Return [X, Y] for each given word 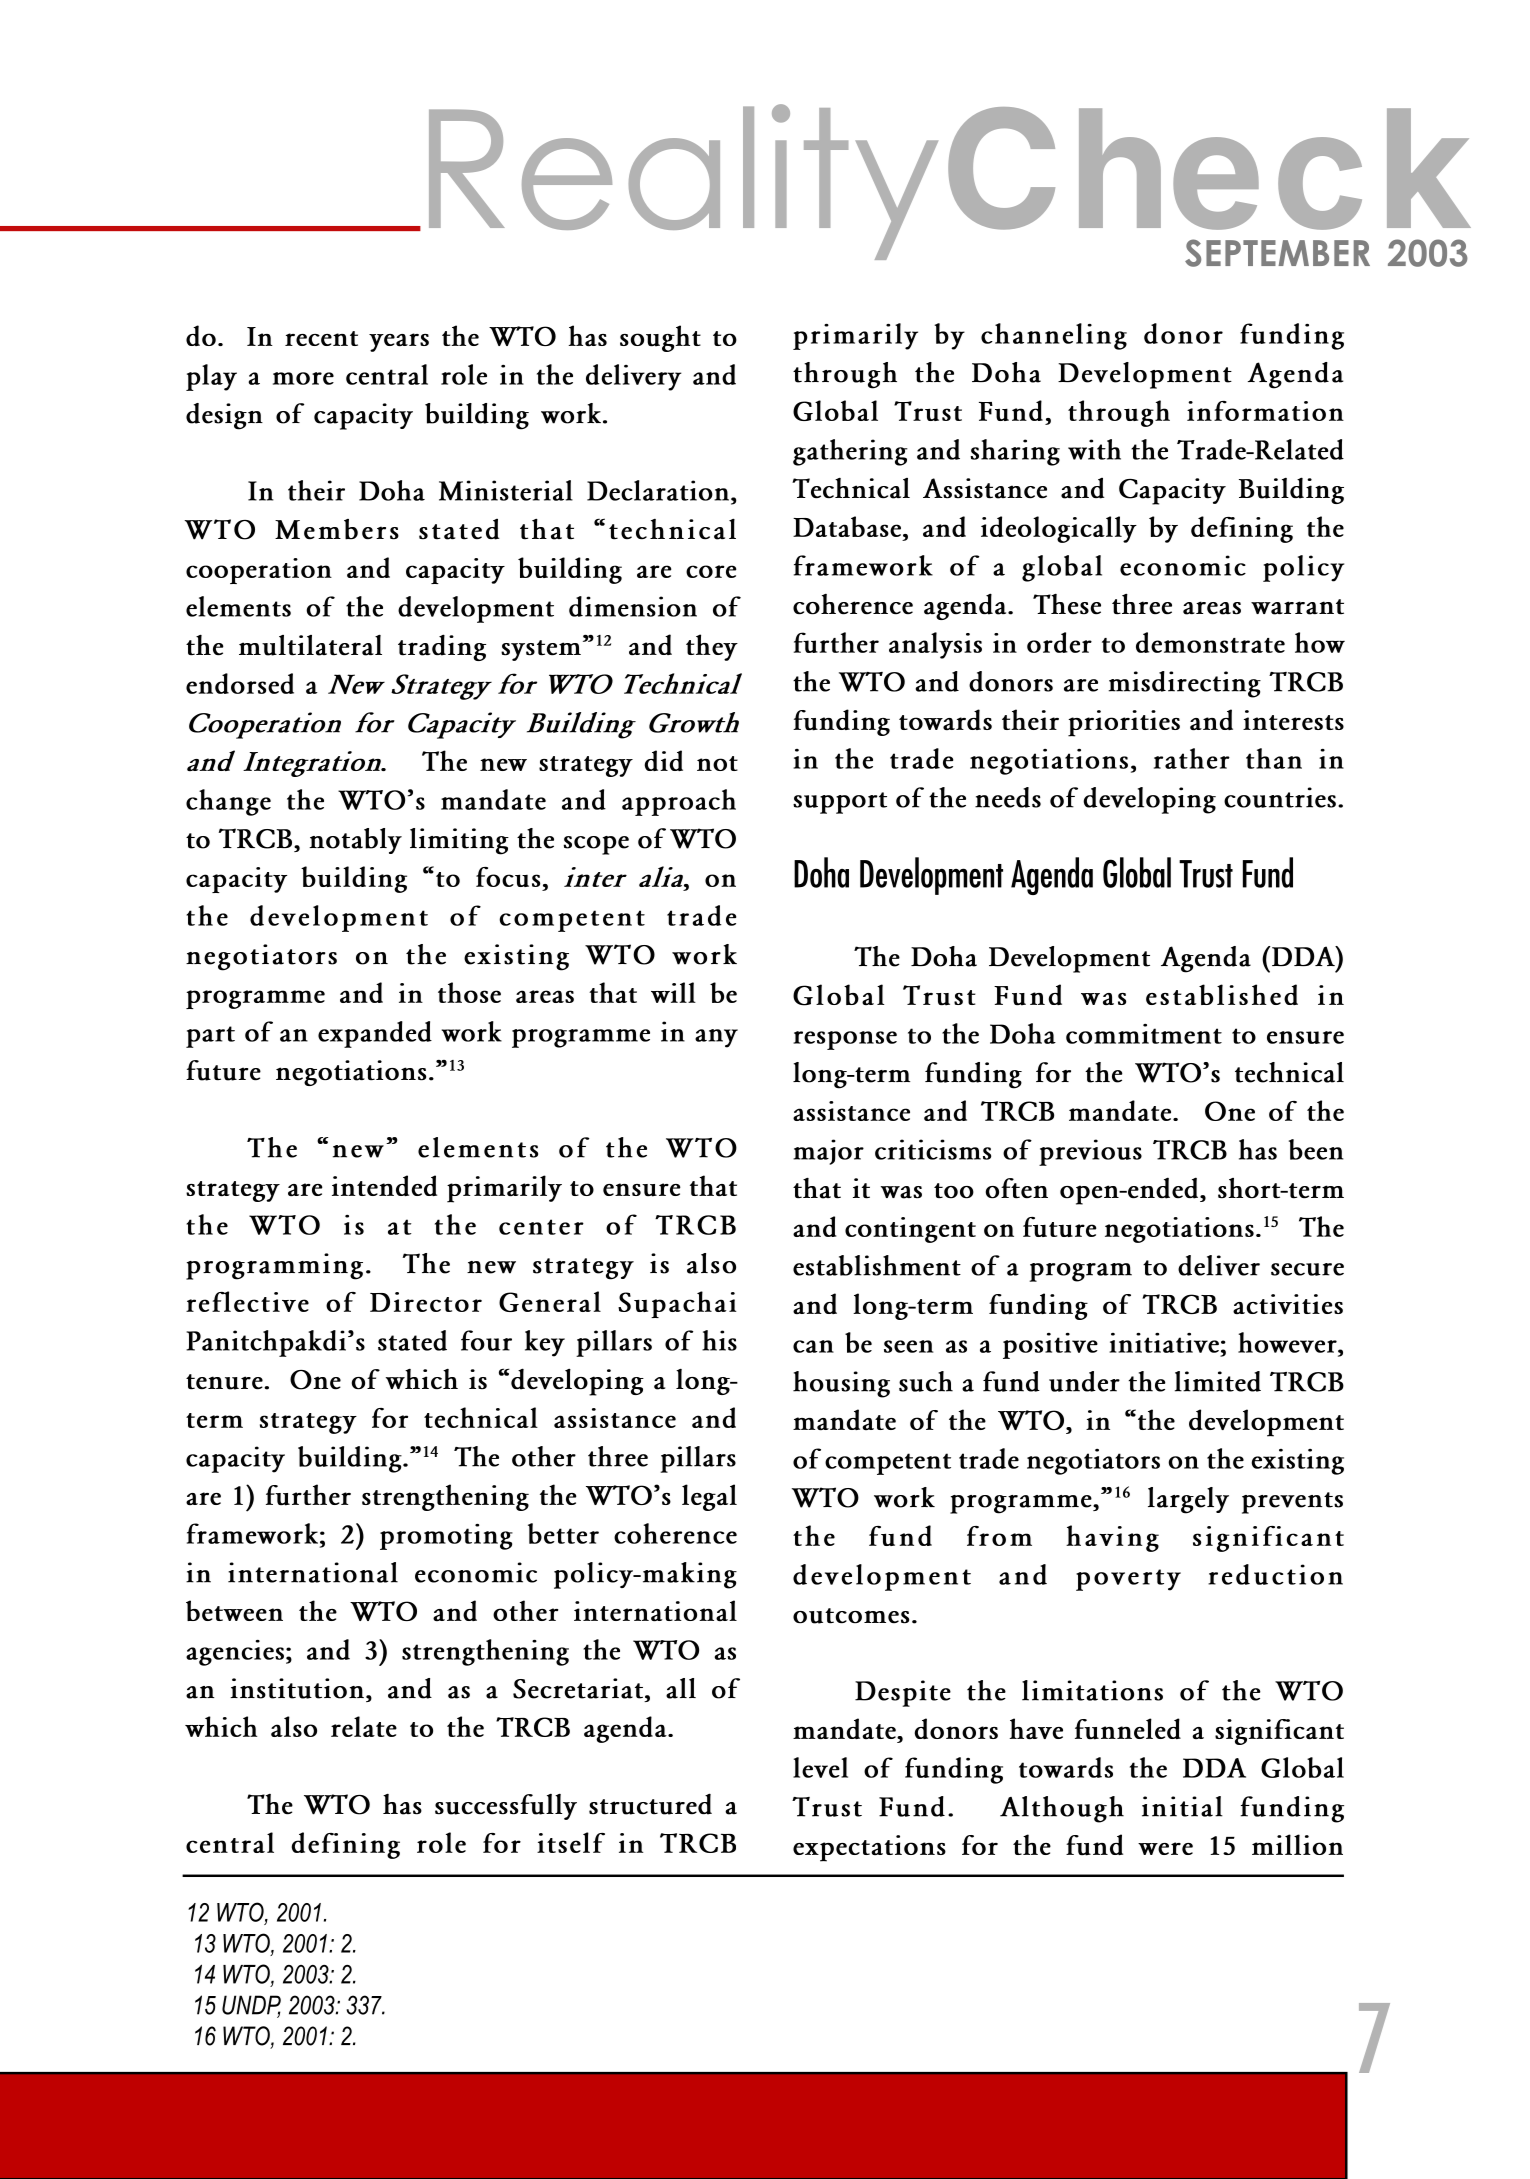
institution [297, 1688]
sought [660, 338]
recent [321, 338]
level [820, 1767]
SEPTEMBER [1277, 253]
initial [1182, 1806]
